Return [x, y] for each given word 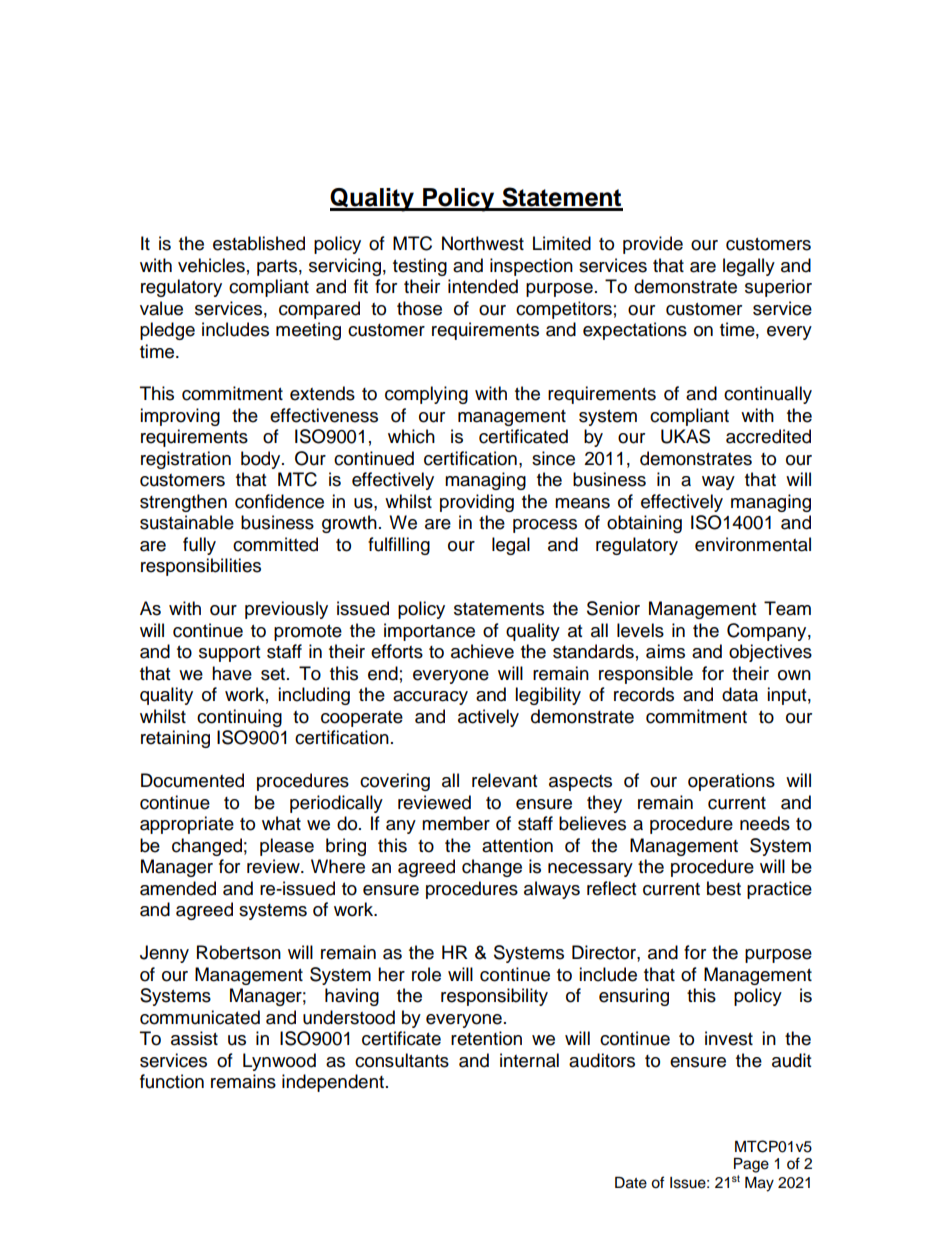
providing [477, 503]
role [426, 974]
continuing [239, 718]
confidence [279, 501]
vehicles [211, 265]
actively [488, 718]
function [172, 1081]
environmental [753, 544]
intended [483, 286]
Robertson [239, 952]
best [724, 888]
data [740, 694]
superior [778, 288]
